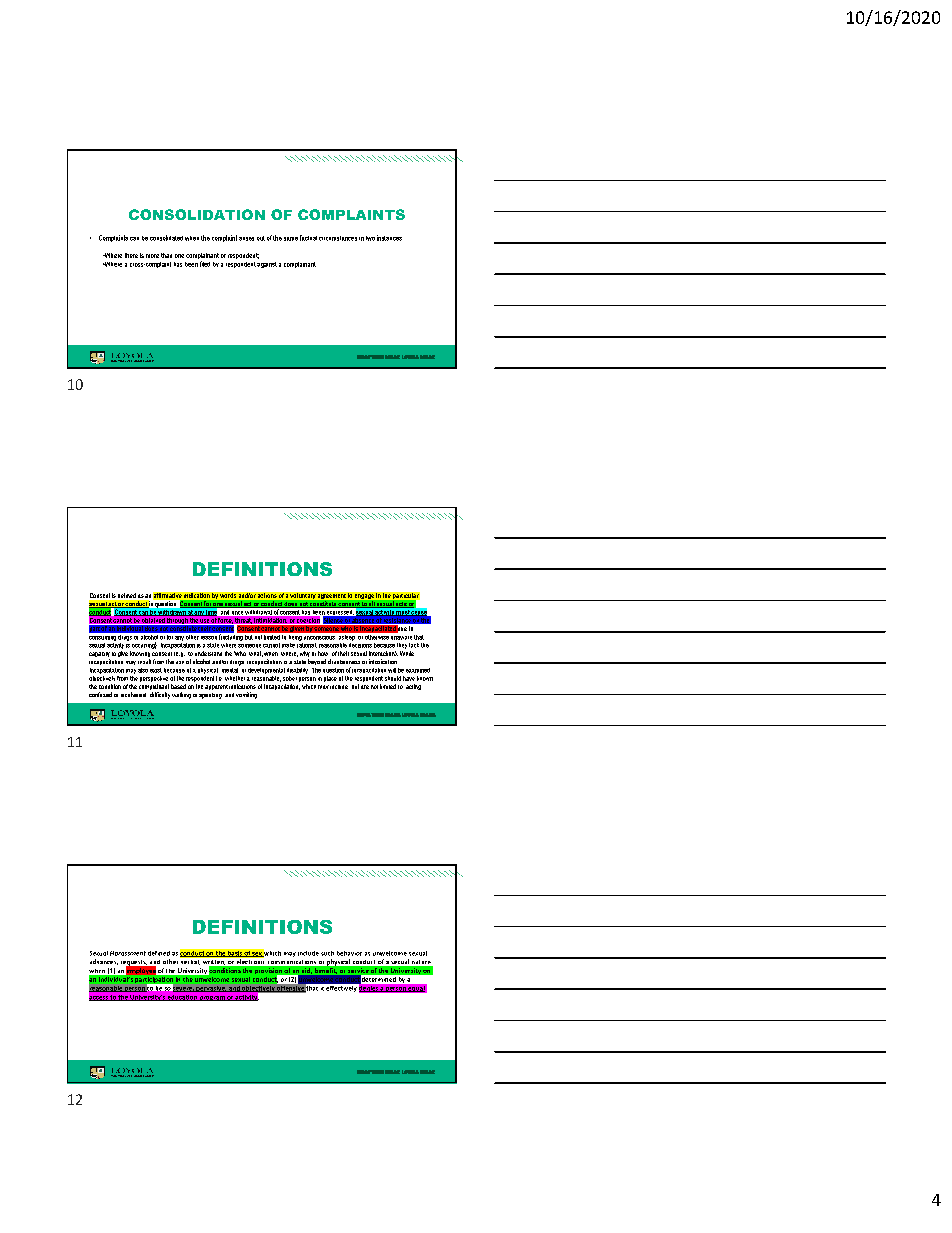 The height and width of the screenshot is (1233, 952). Describe the element at coordinates (128, 953) in the screenshot. I see `Harassment` at that location.
